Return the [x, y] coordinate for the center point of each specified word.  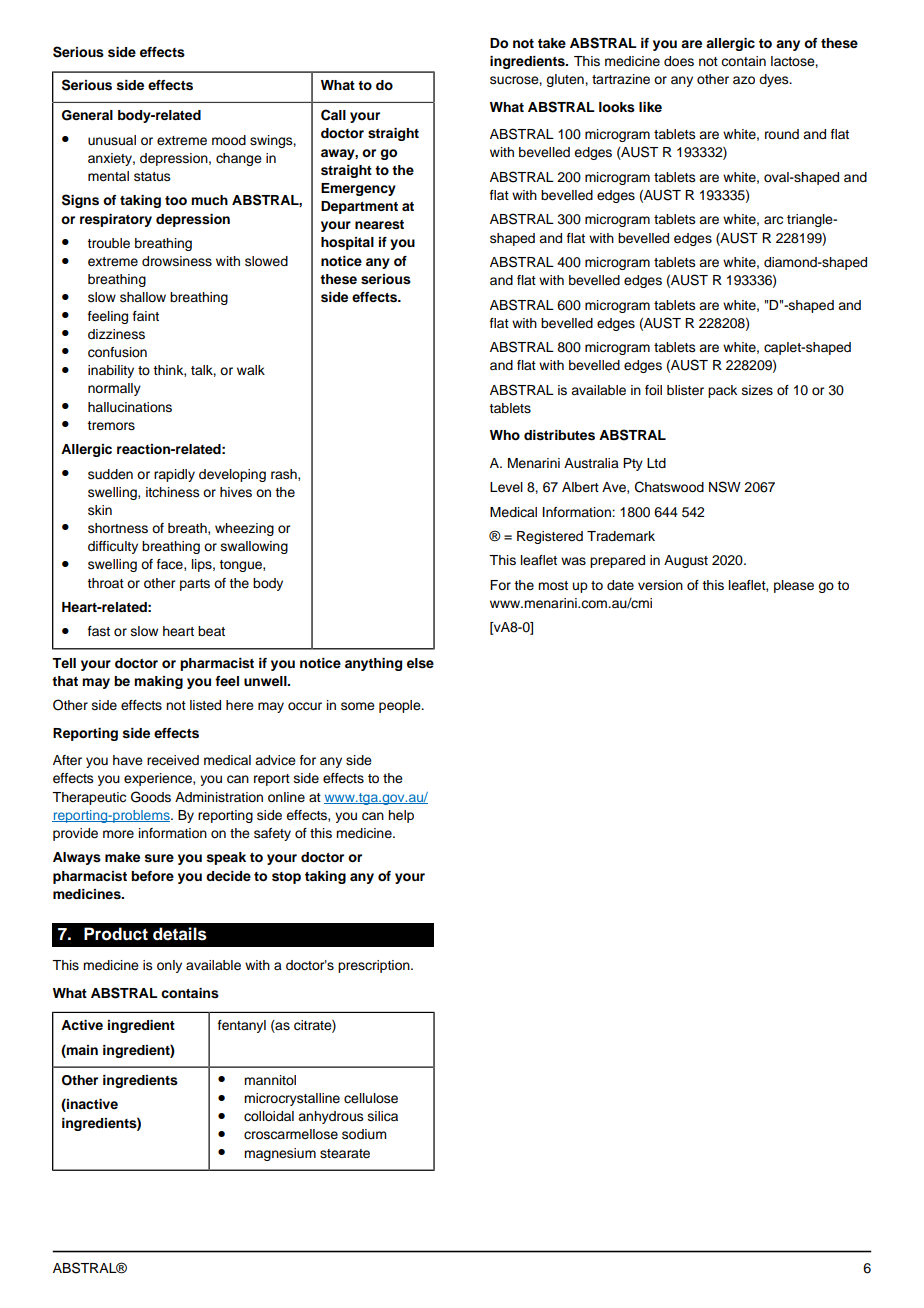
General [87, 115]
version [660, 585]
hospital [347, 243]
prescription [375, 966]
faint [146, 316]
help [401, 816]
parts [195, 585]
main [81, 1049]
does [679, 61]
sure [159, 858]
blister [685, 390]
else [420, 663]
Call [333, 115]
